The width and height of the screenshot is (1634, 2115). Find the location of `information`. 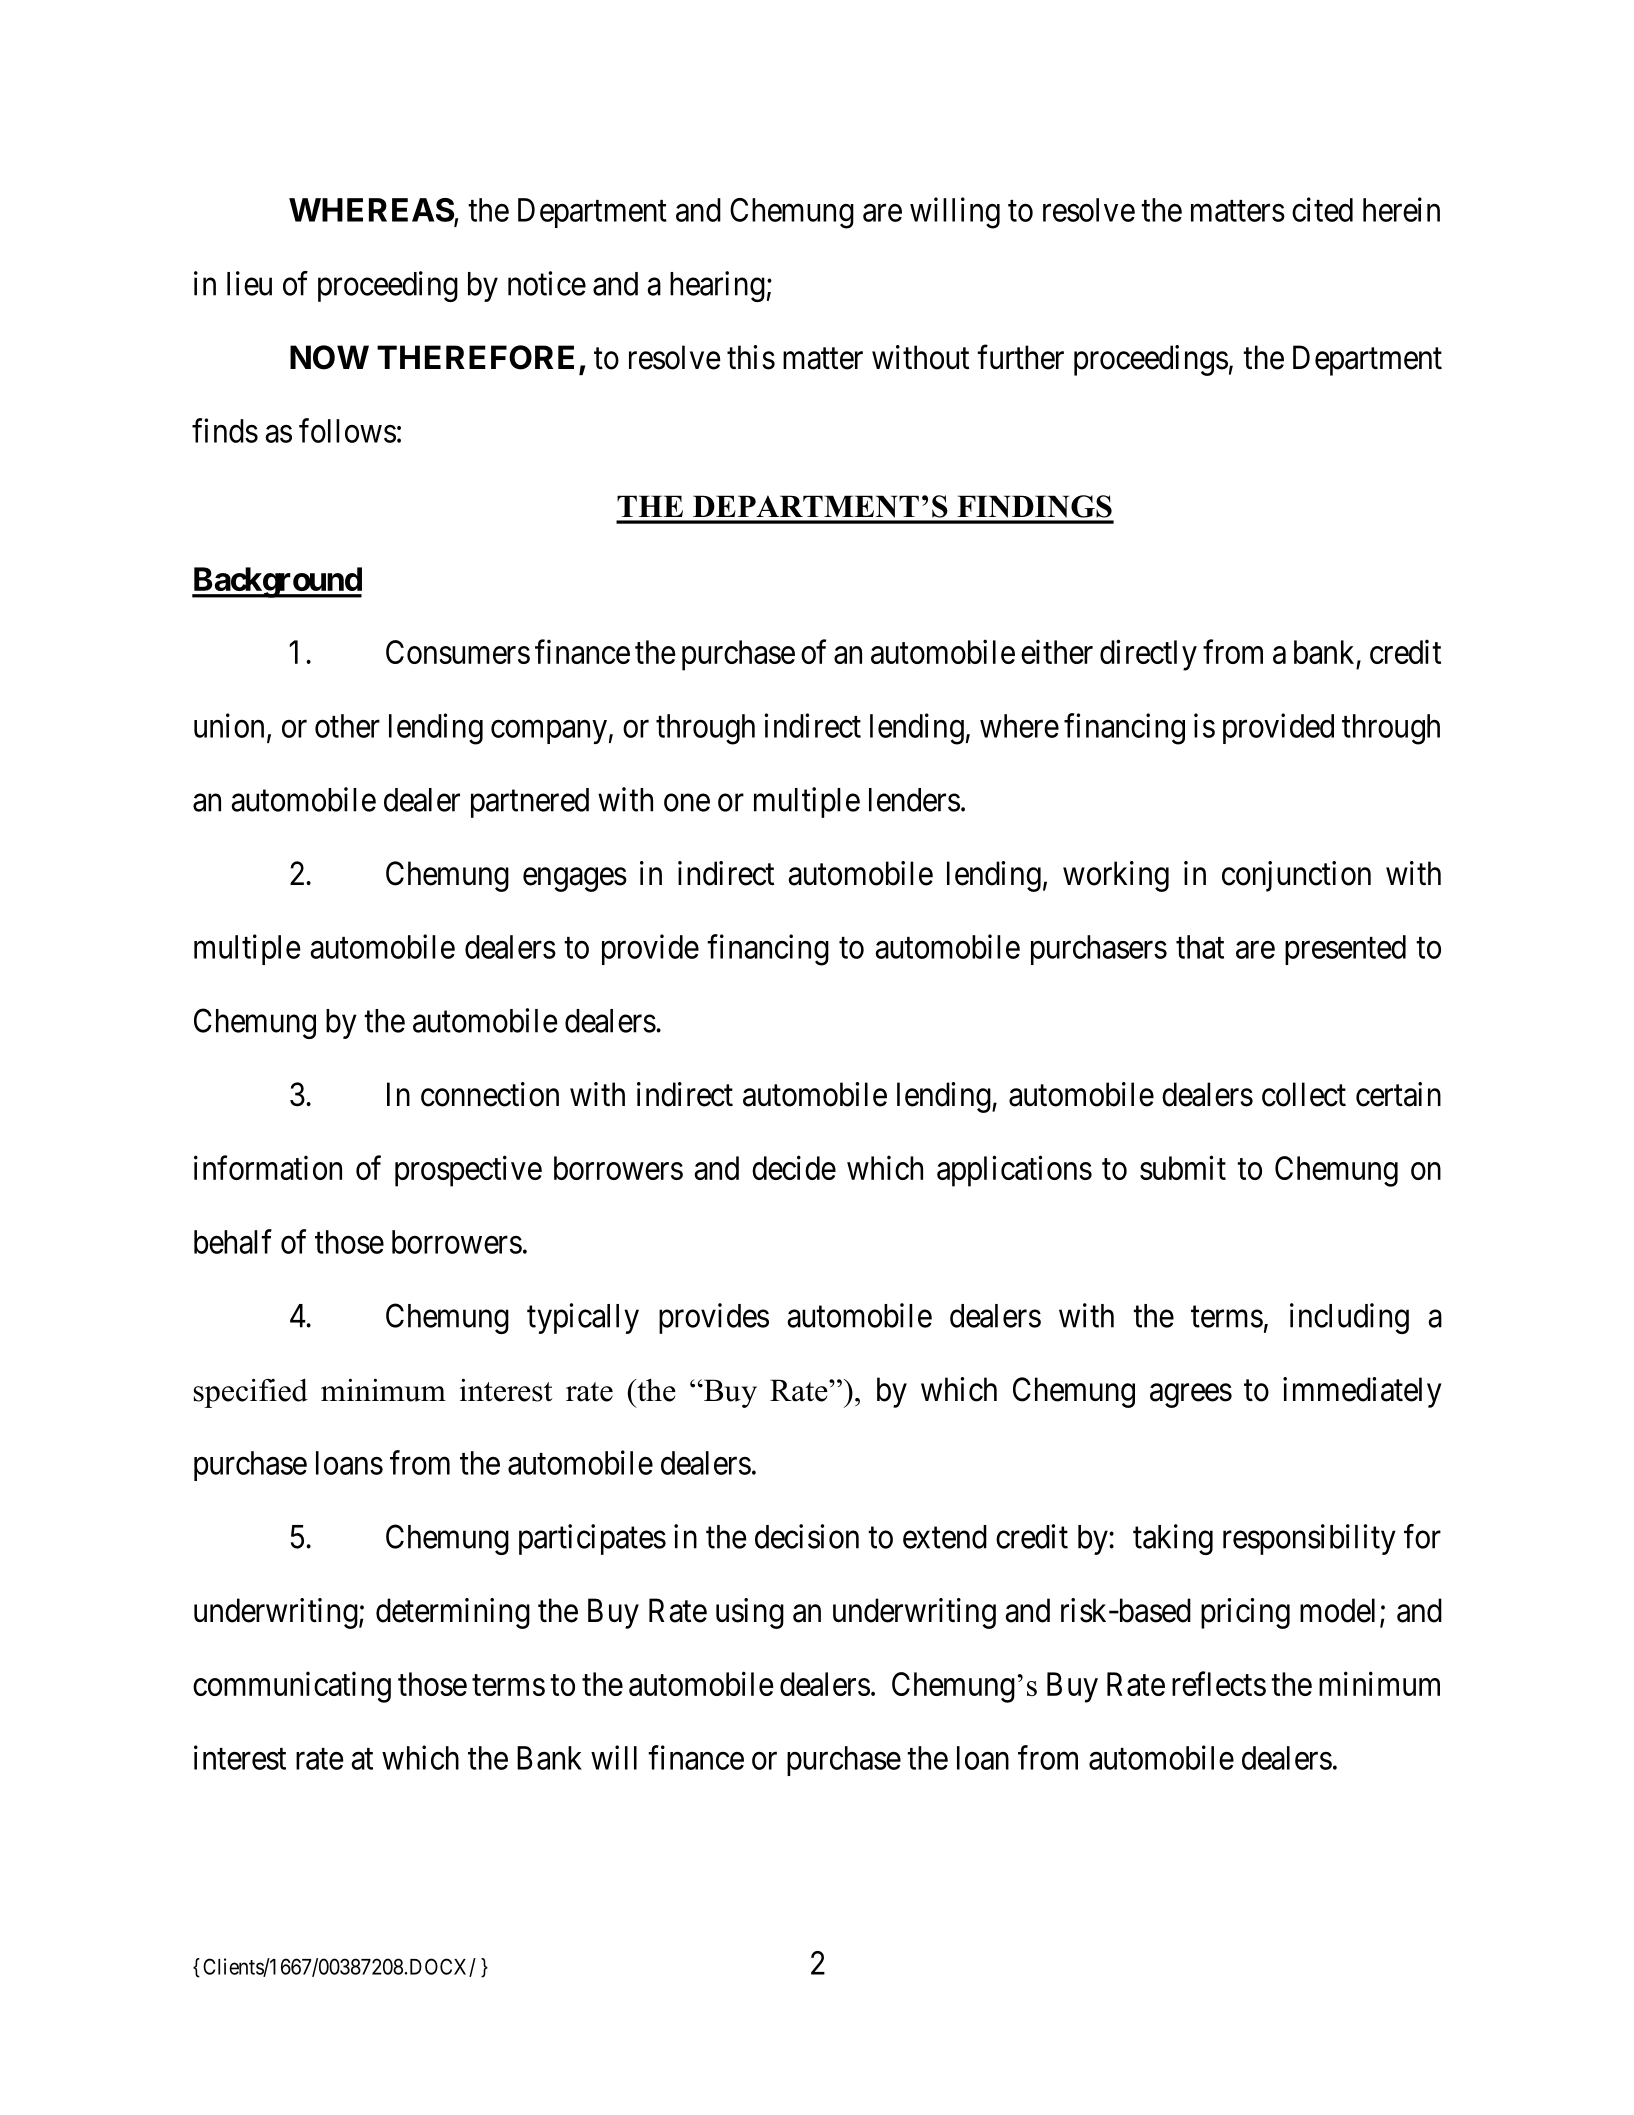

information is located at coordinates (268, 1167).
